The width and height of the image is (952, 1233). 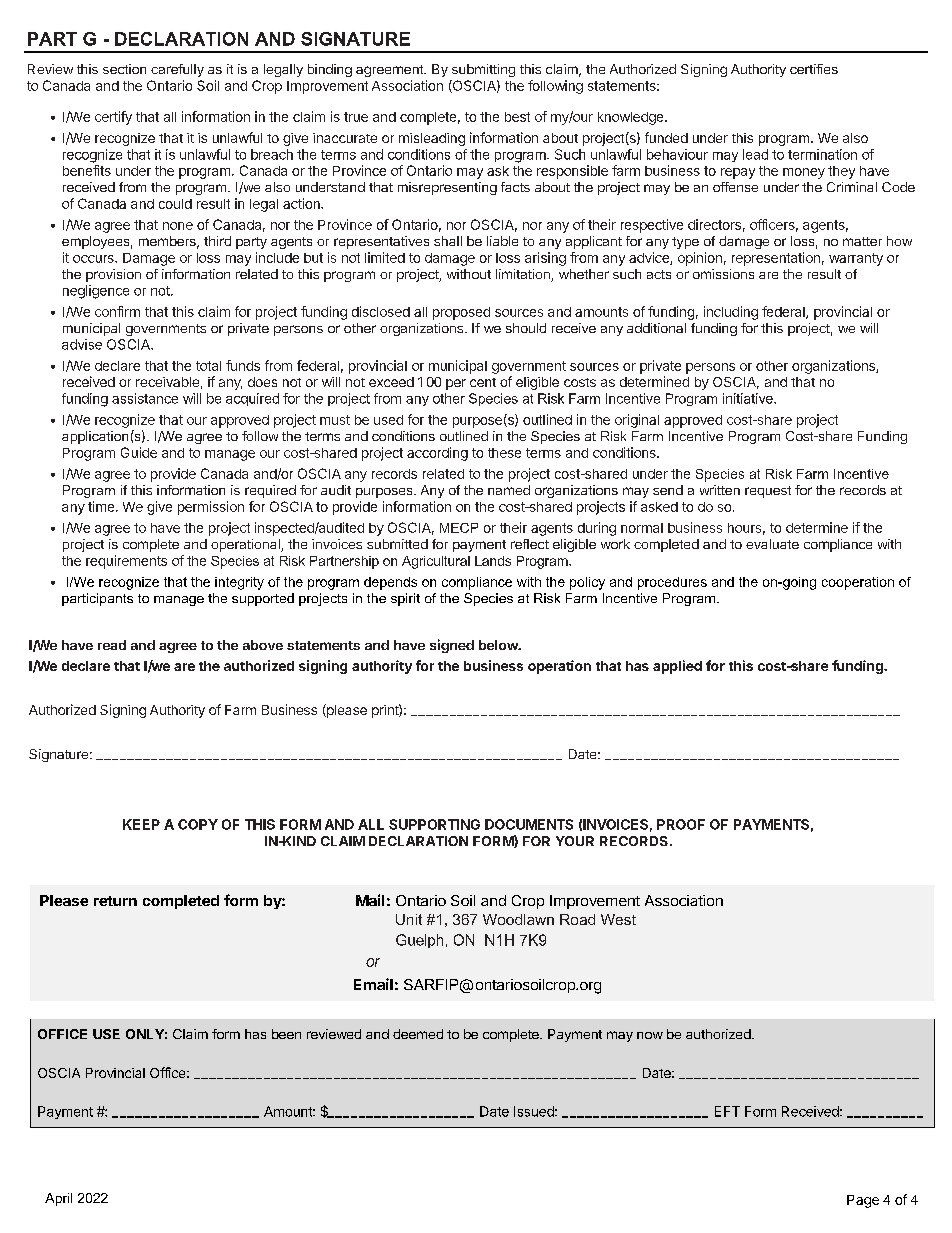 What do you see at coordinates (167, 382) in the image?
I see `receivable` at bounding box center [167, 382].
